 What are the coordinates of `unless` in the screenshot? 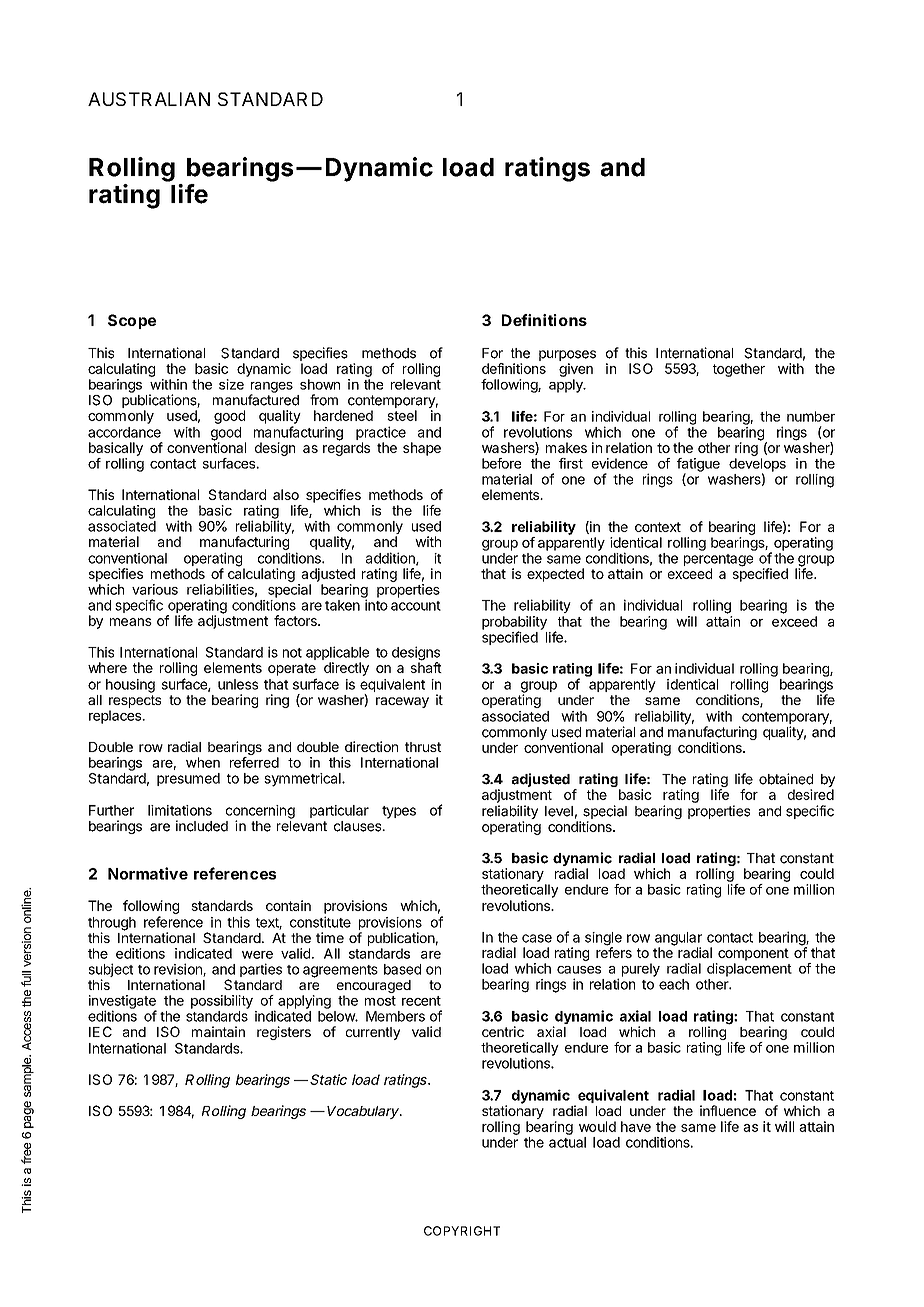 It's located at (238, 684).
